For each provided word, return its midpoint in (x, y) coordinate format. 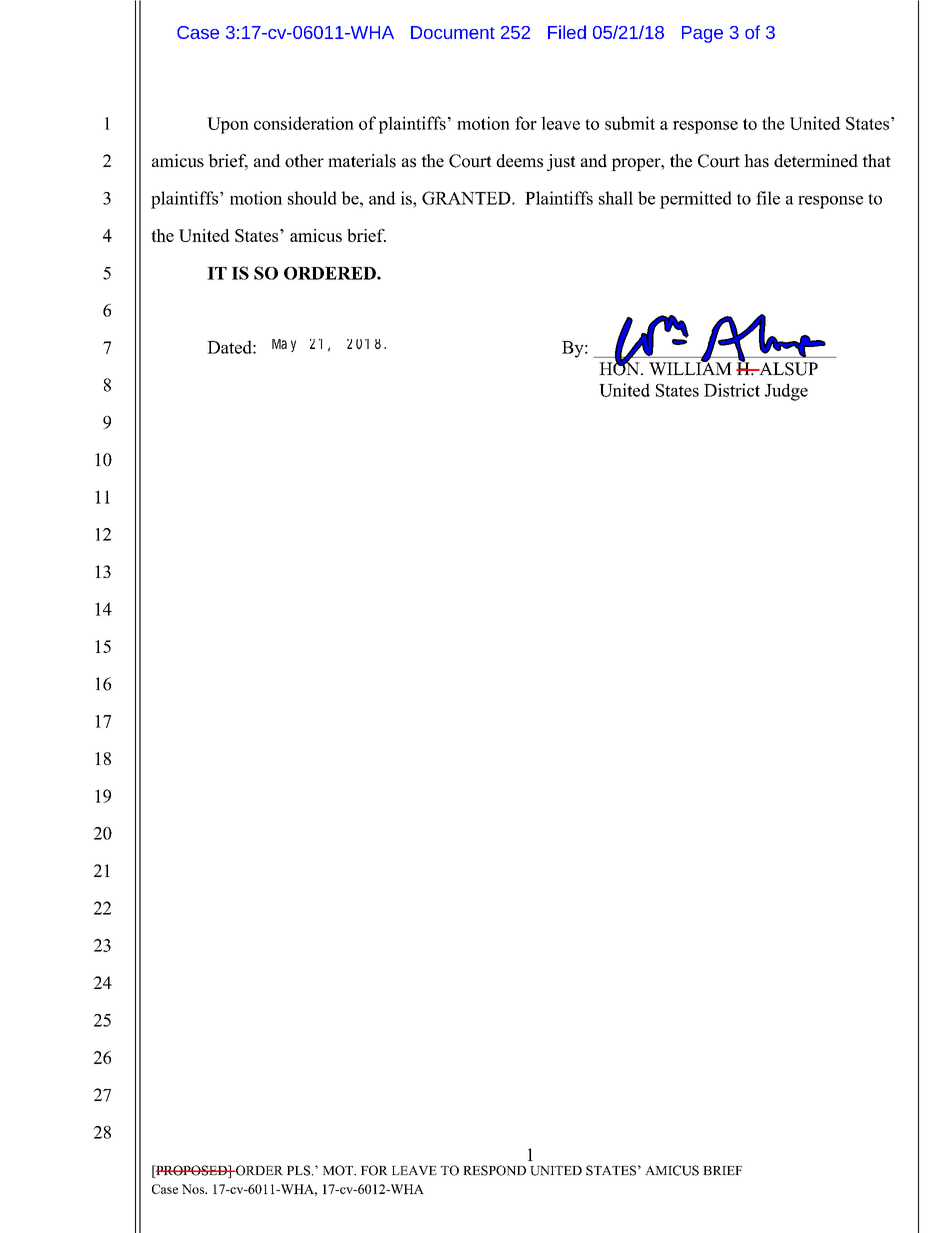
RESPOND (494, 1170)
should (312, 198)
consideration (304, 123)
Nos (194, 1189)
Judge (786, 392)
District (732, 390)
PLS (300, 1170)
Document (453, 32)
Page (702, 34)
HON (620, 368)
